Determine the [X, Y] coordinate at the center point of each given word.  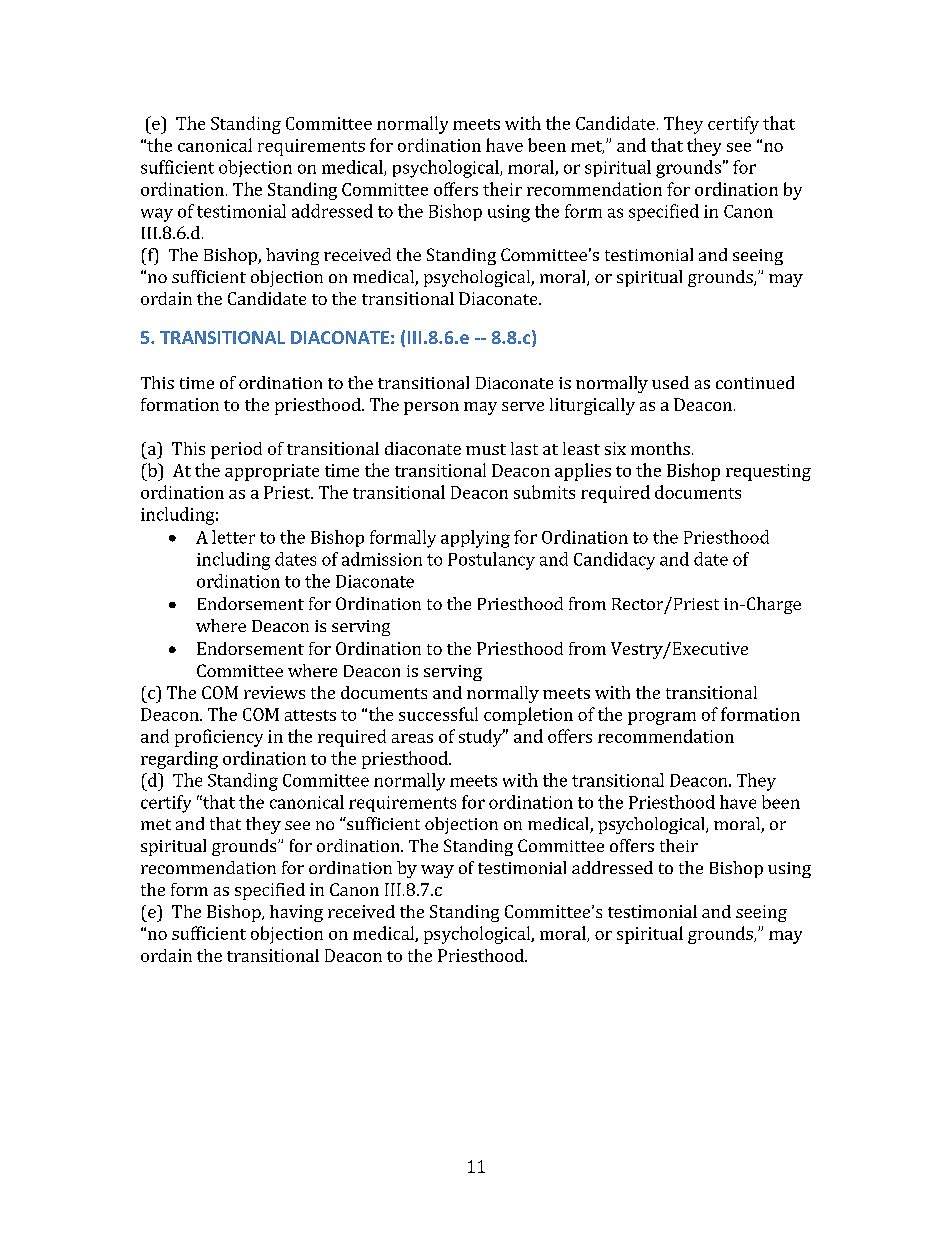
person [431, 408]
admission [382, 559]
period [236, 450]
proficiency [219, 738]
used [670, 382]
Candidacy [614, 561]
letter [233, 537]
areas [412, 738]
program [662, 718]
